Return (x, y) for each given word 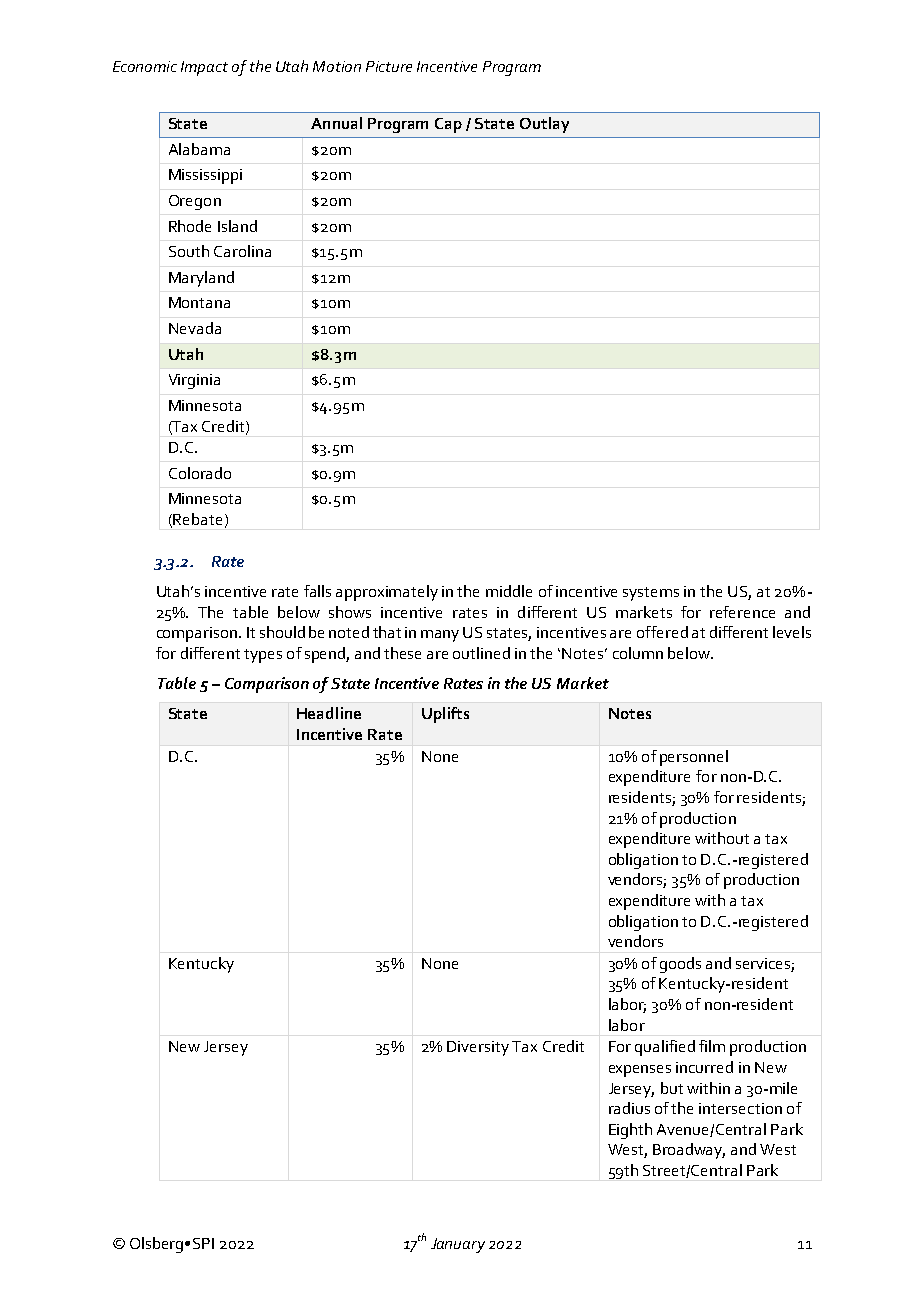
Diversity (478, 1048)
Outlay (544, 125)
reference (742, 612)
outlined (481, 653)
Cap (448, 125)
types (263, 656)
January (458, 1245)
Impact (204, 68)
